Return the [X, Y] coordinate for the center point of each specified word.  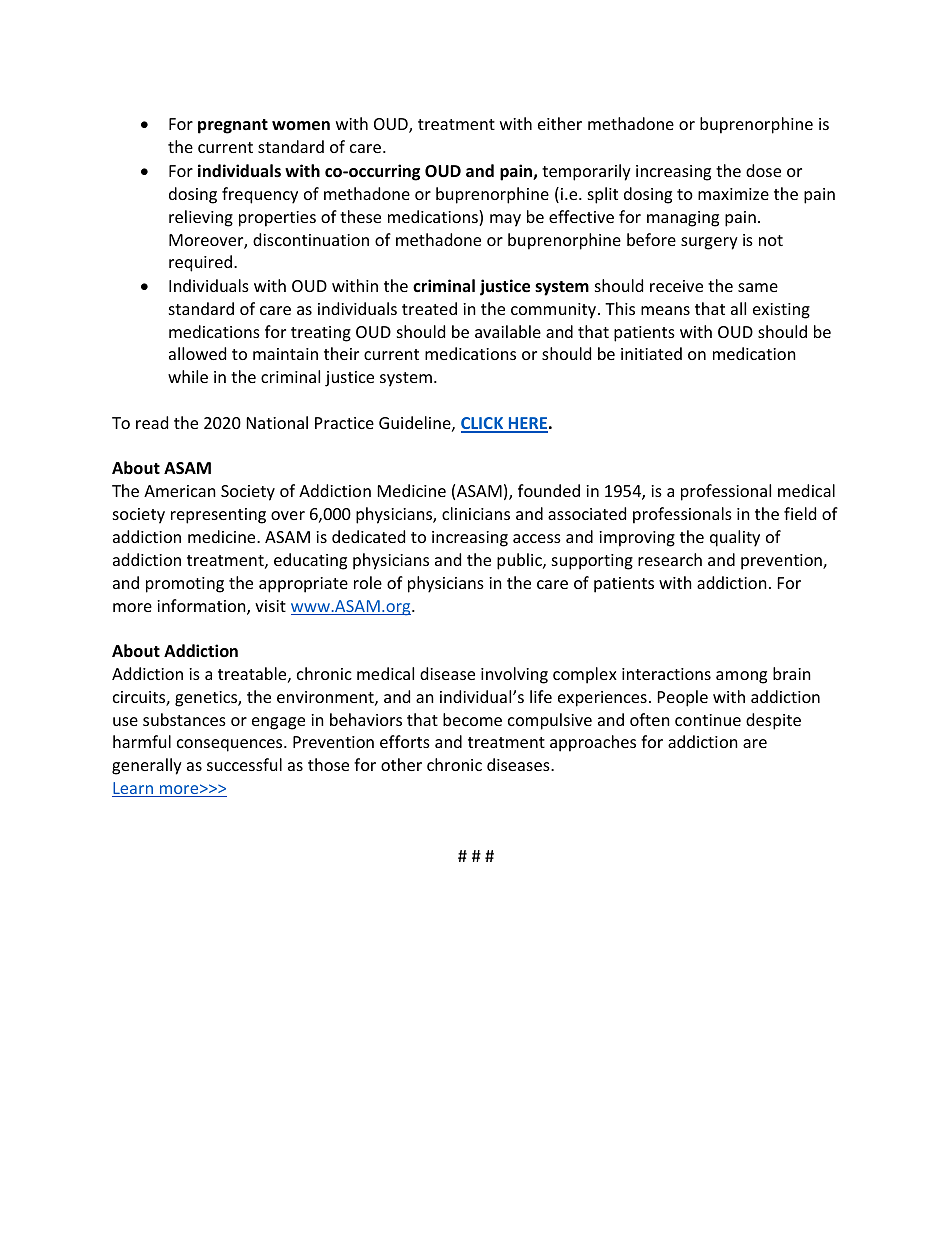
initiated [651, 353]
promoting [185, 585]
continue [708, 720]
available [508, 331]
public [520, 561]
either [560, 123]
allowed [197, 353]
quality [735, 538]
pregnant [233, 126]
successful [244, 764]
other [401, 764]
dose [763, 170]
